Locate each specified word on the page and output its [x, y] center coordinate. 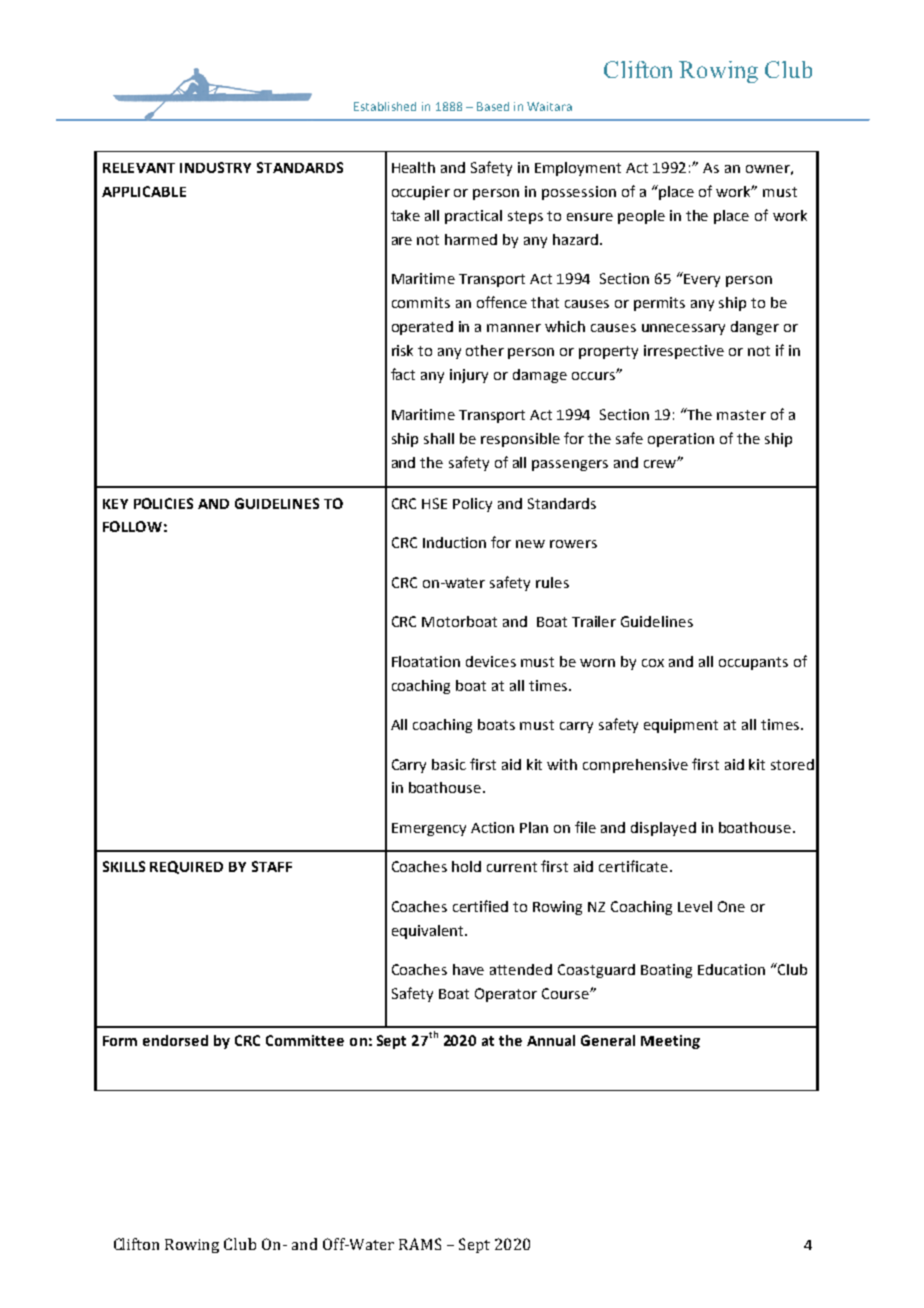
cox [653, 663]
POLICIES [163, 503]
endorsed [175, 1040]
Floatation [426, 661]
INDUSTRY [215, 167]
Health [413, 167]
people [641, 217]
